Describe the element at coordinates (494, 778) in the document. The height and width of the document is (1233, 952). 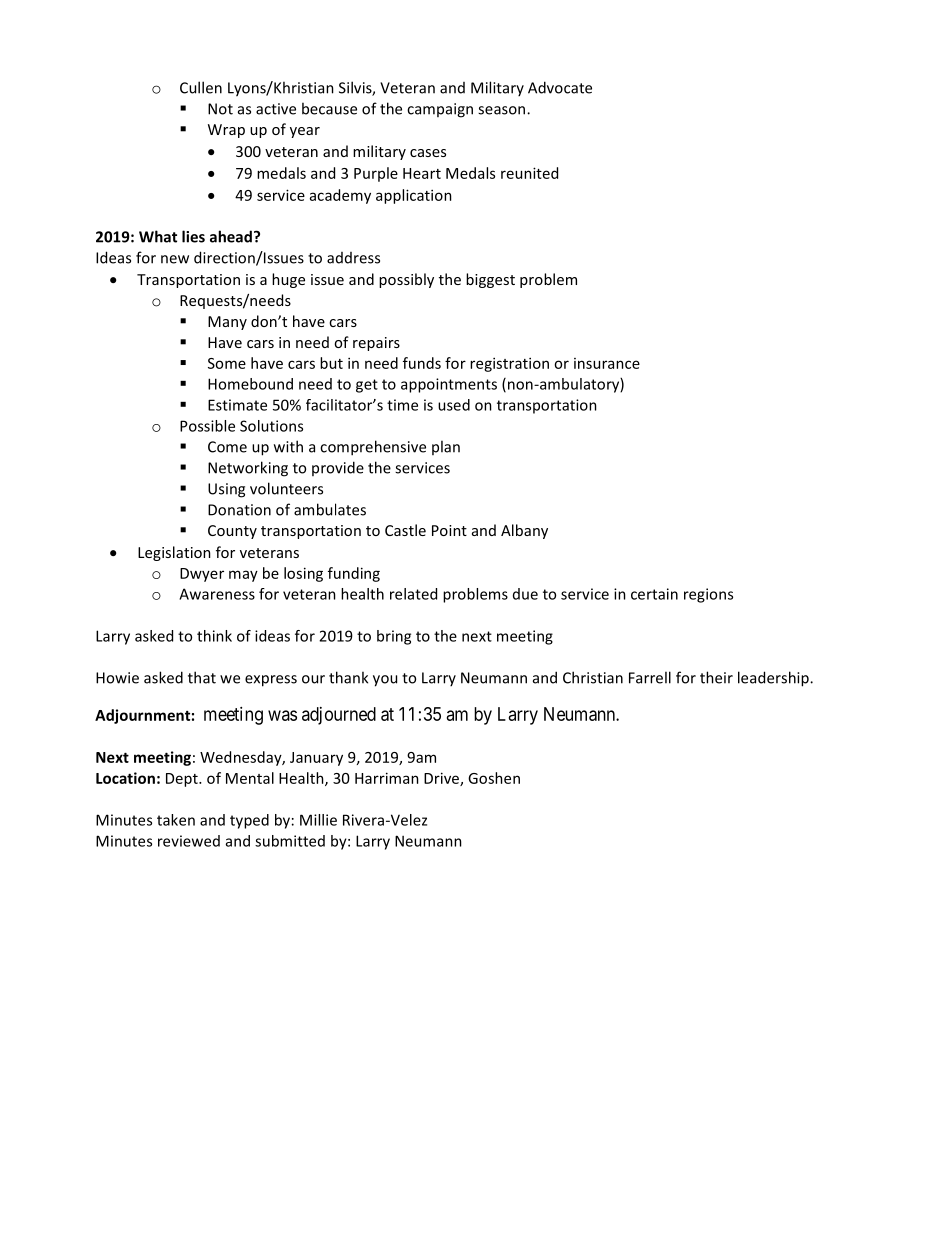
I see `Goshen` at that location.
